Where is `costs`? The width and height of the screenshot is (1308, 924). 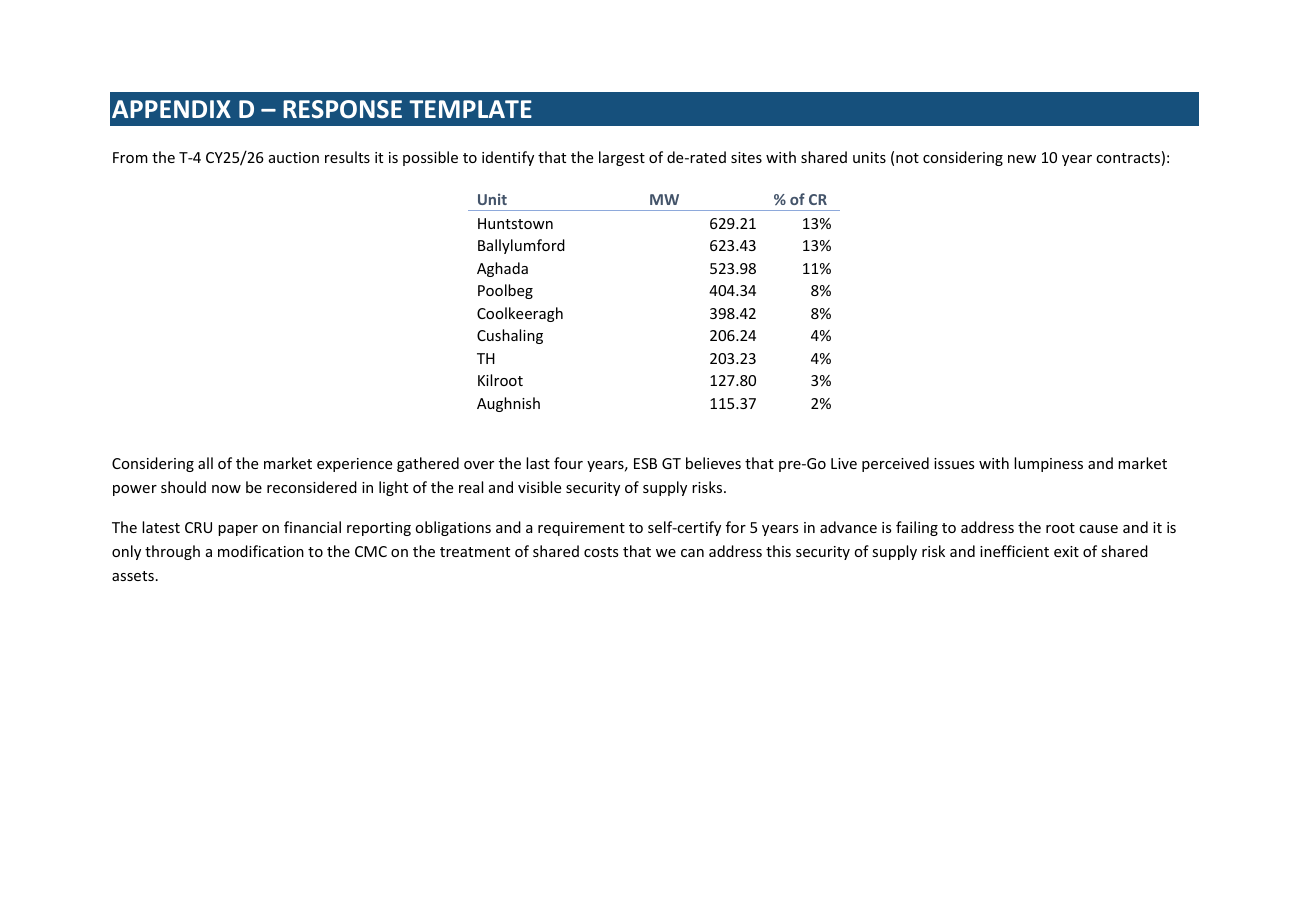
costs is located at coordinates (601, 552).
